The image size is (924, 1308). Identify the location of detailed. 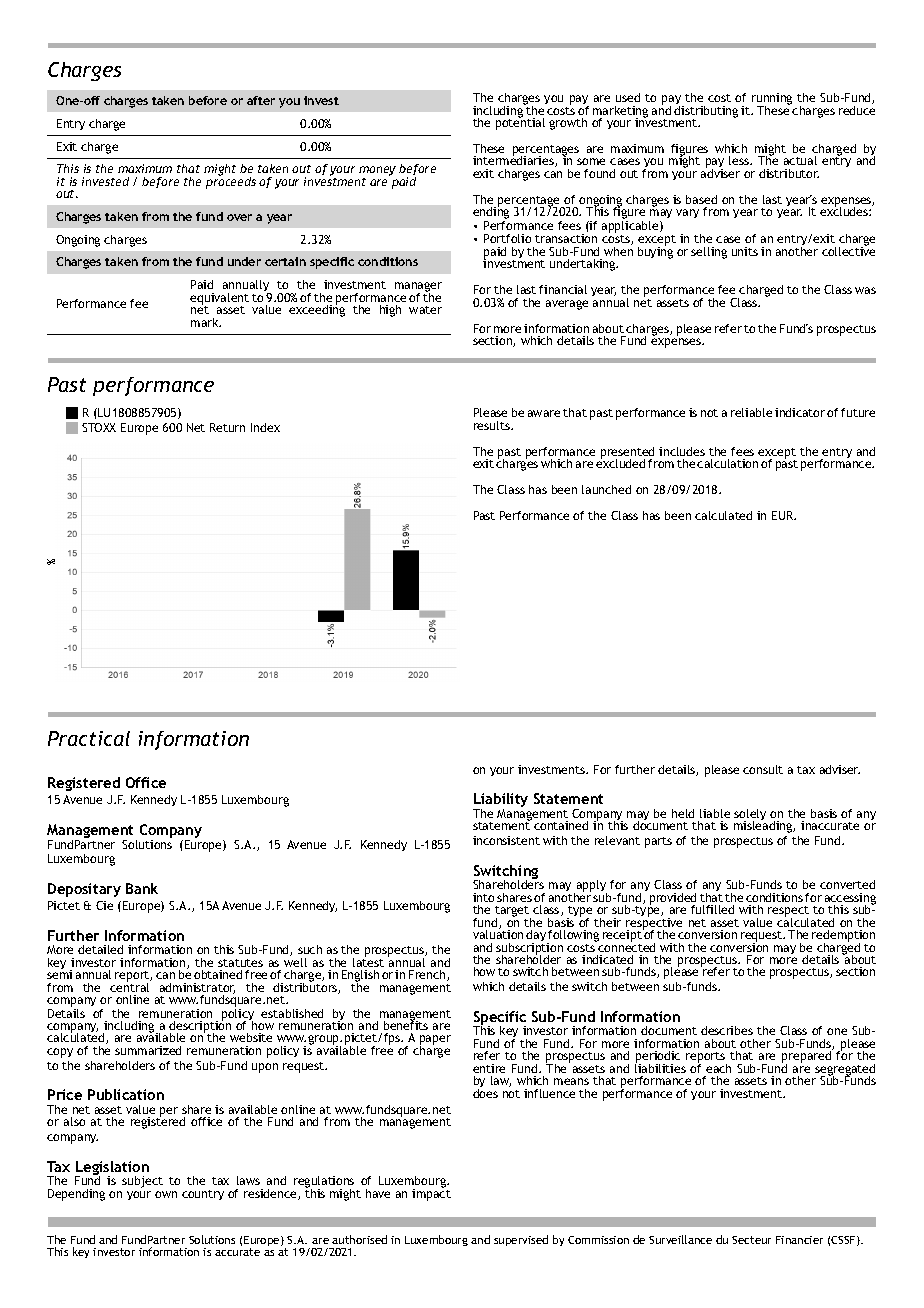
(100, 949).
